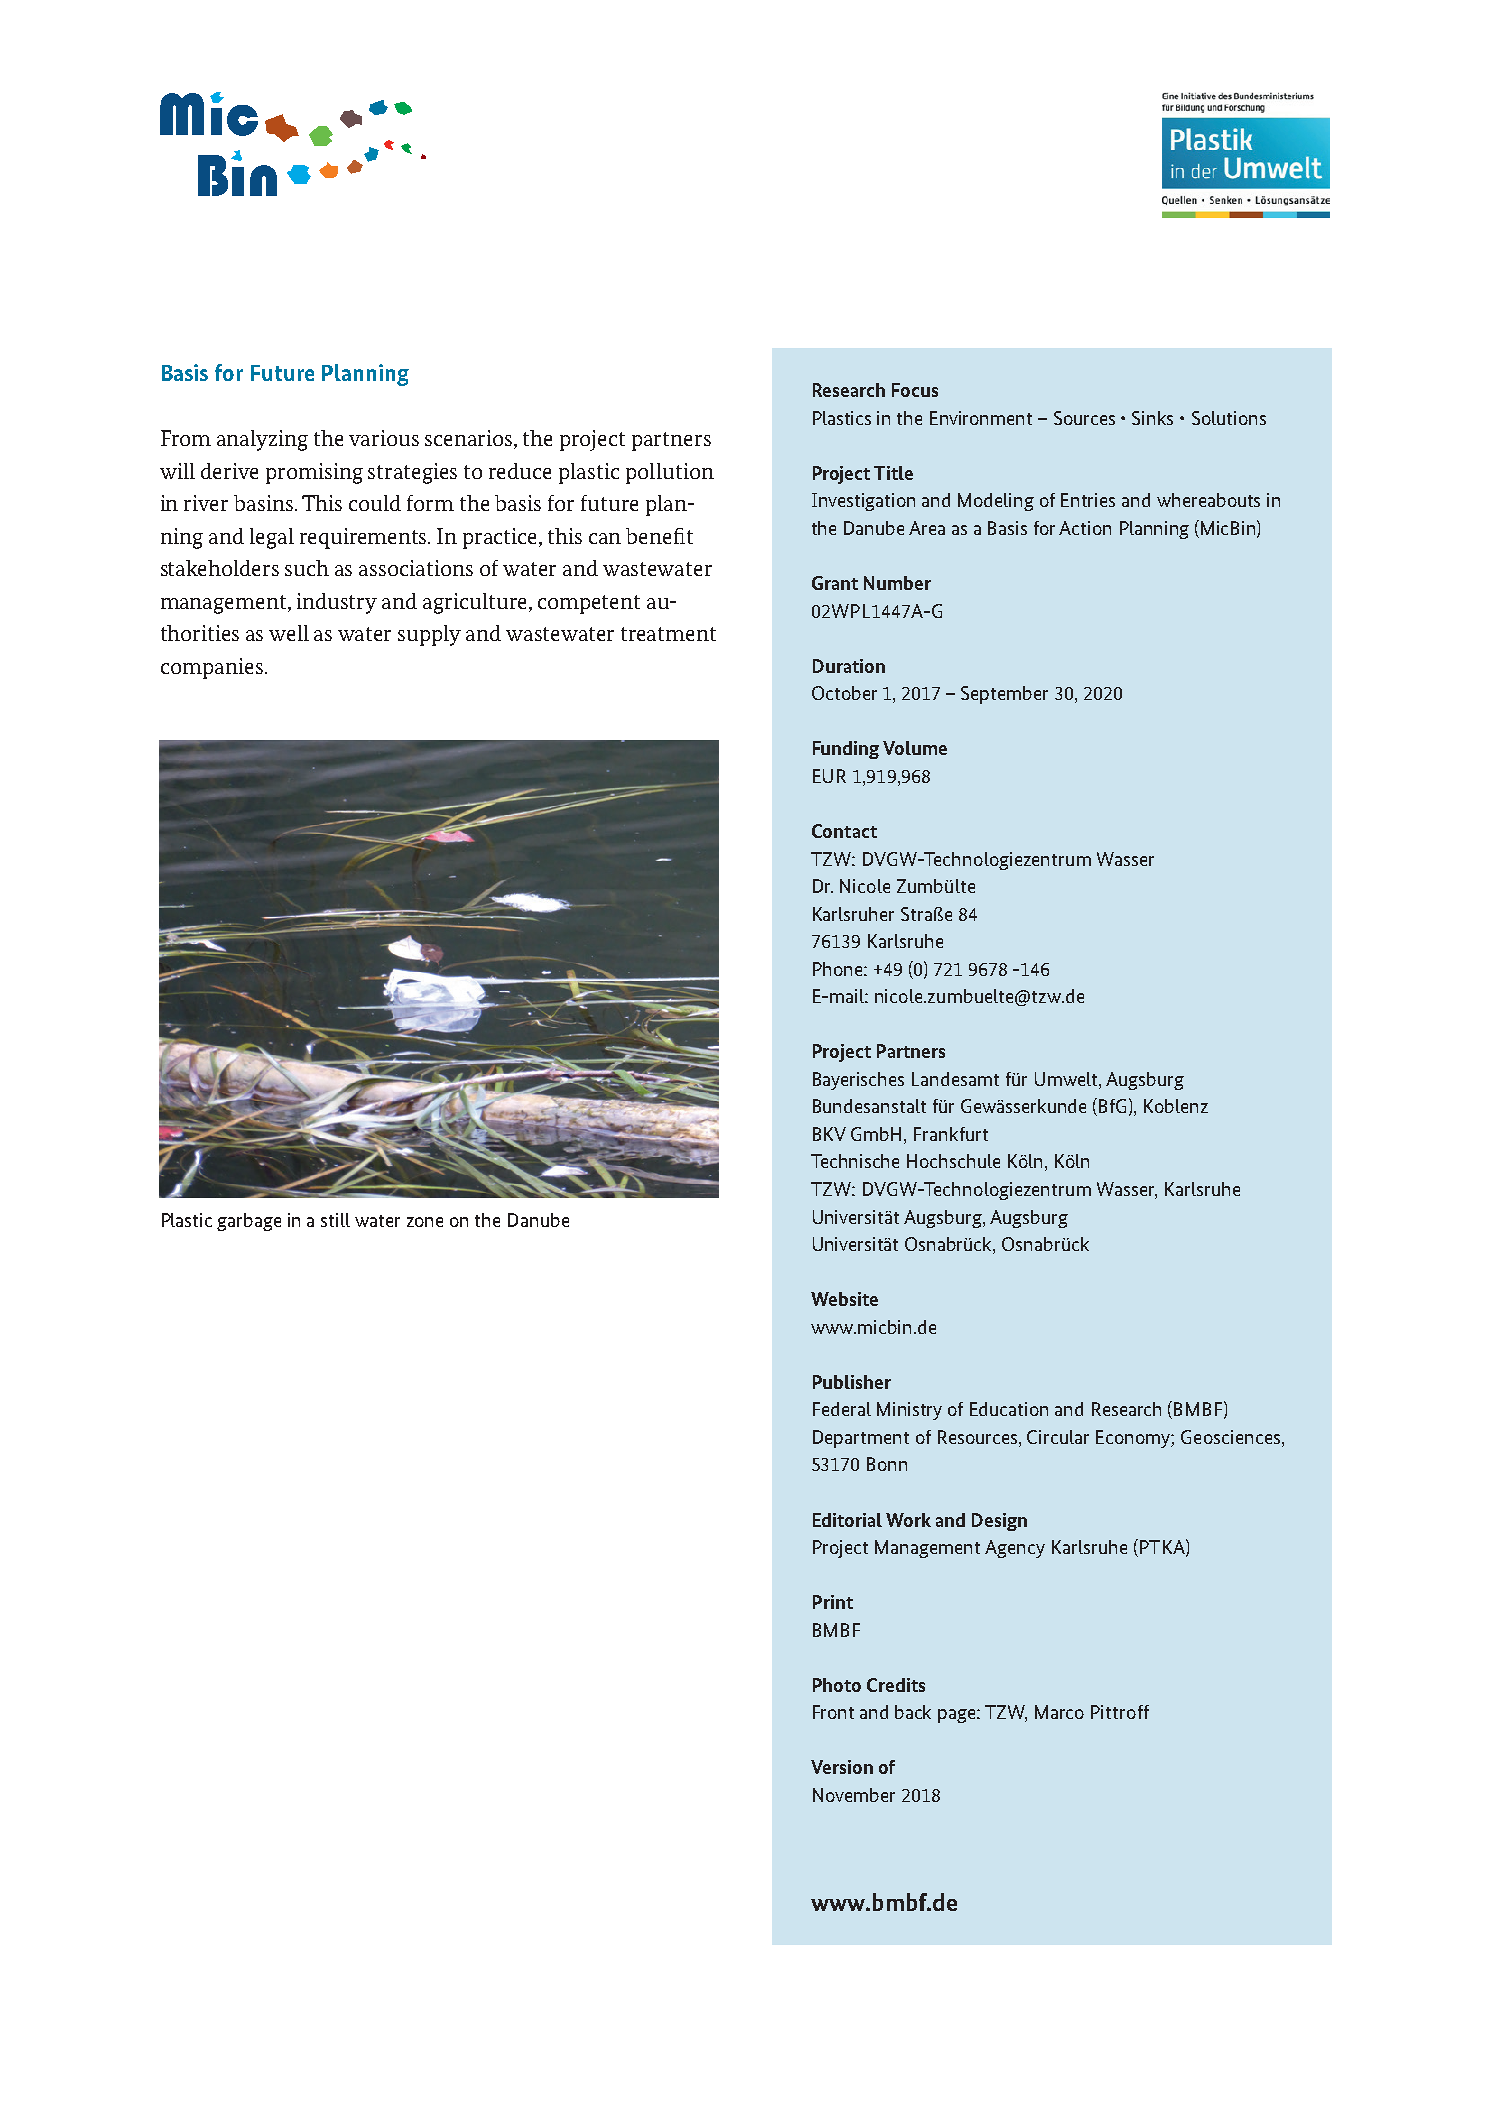 Image resolution: width=1491 pixels, height=2108 pixels. I want to click on September, so click(1004, 695).
